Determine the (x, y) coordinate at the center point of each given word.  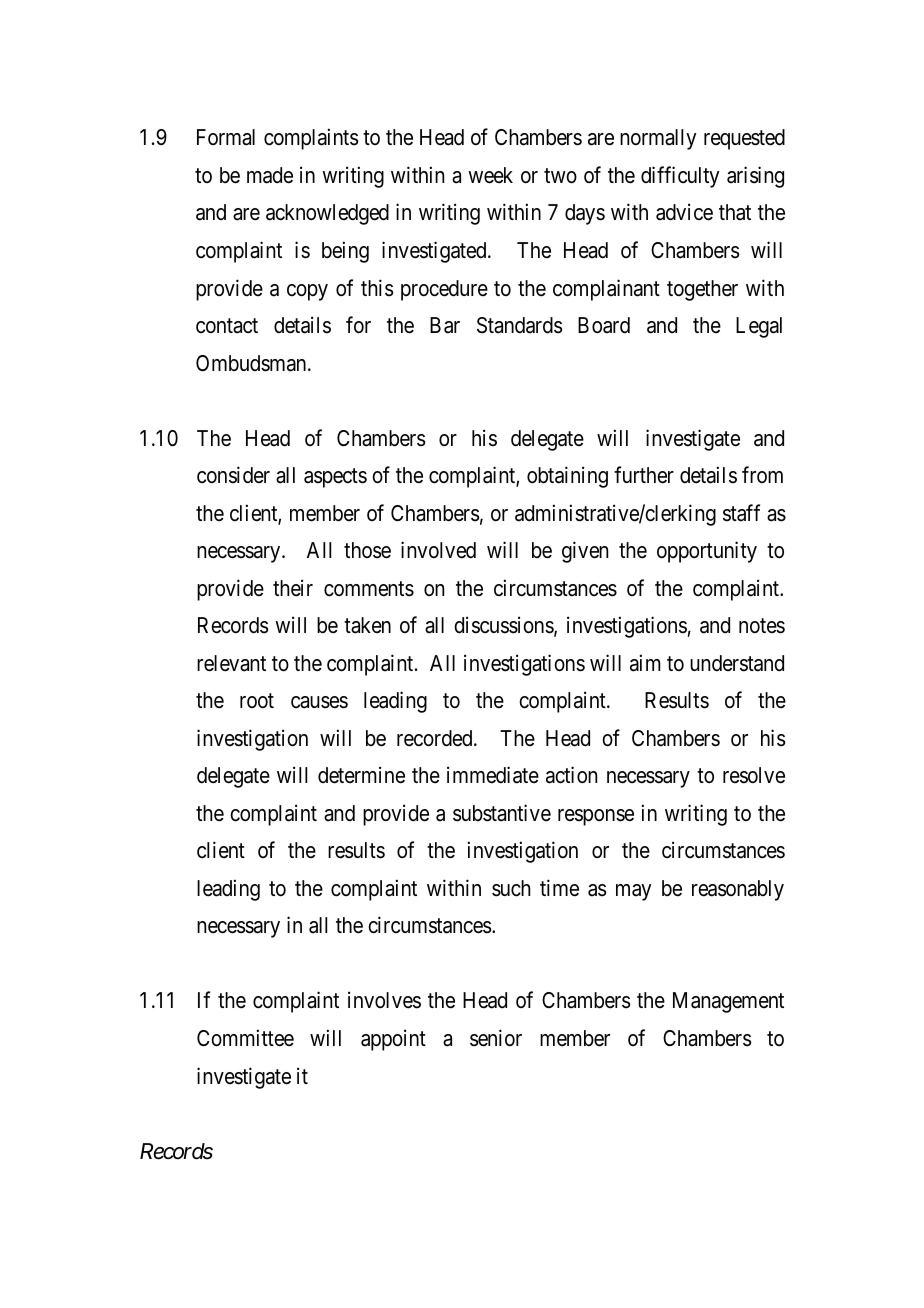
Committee (245, 1038)
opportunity (707, 552)
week (490, 175)
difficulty (680, 177)
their (293, 588)
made (270, 175)
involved (438, 550)
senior (496, 1038)
